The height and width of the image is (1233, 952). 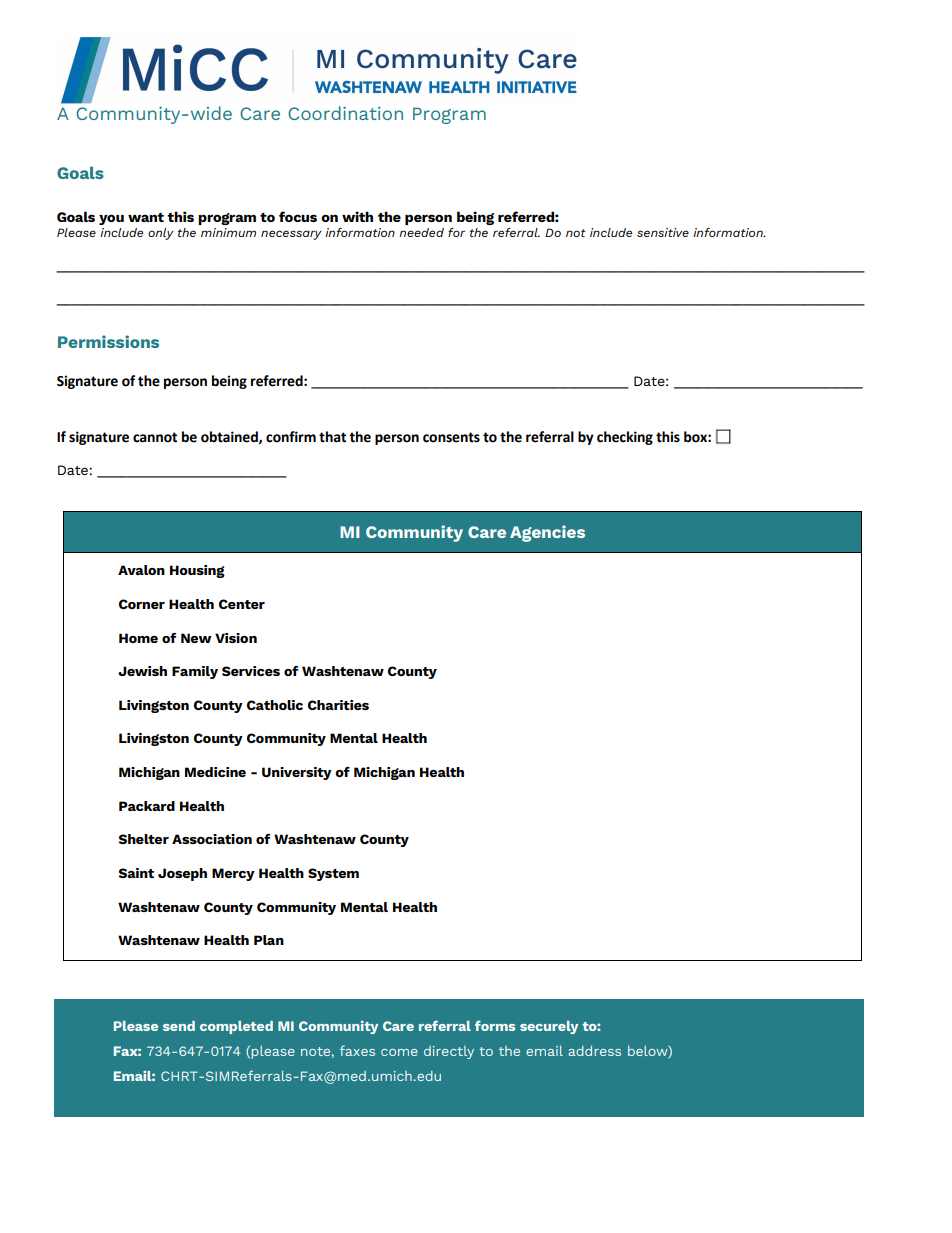 I want to click on cannot, so click(x=155, y=437).
